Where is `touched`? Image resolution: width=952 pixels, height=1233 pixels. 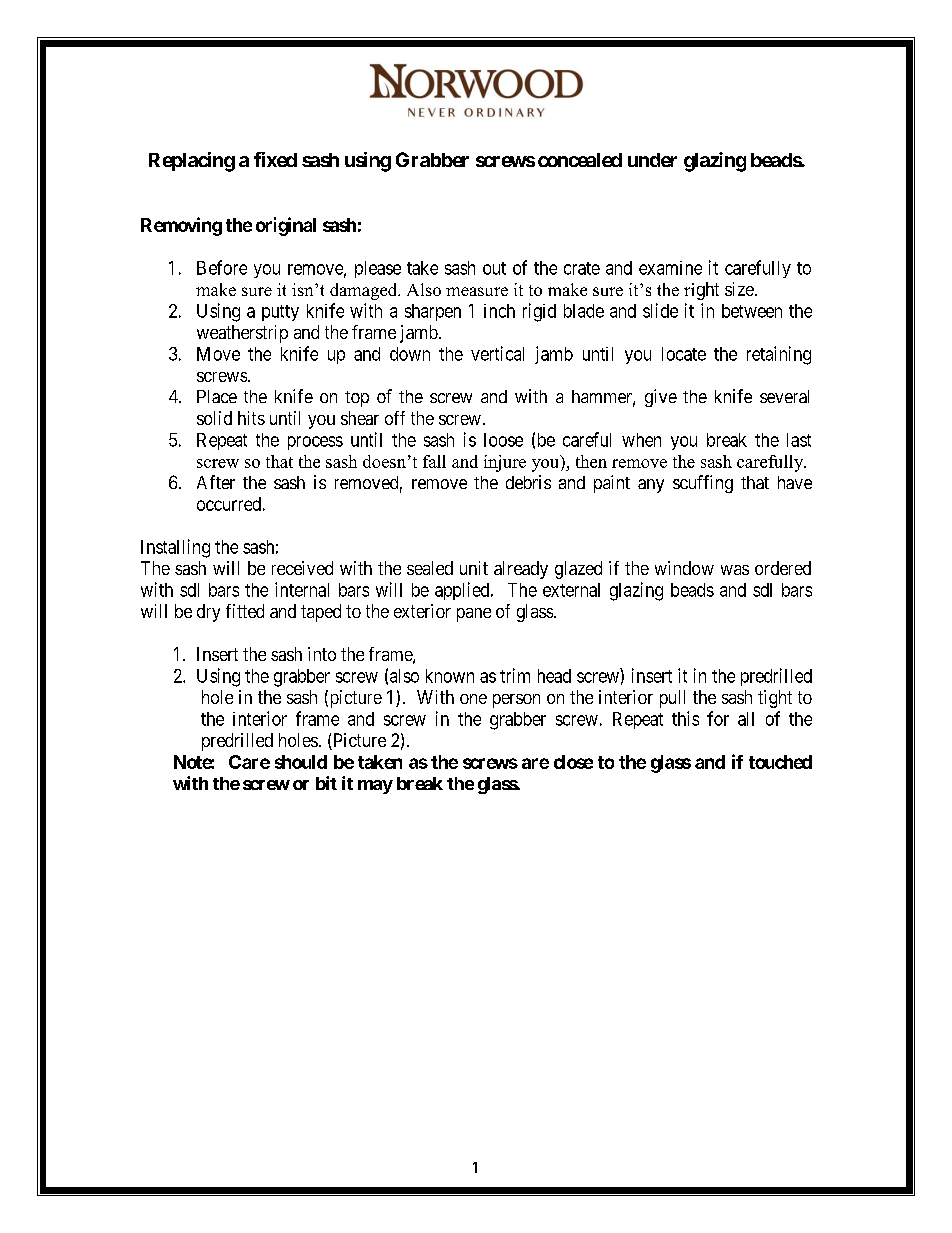
touched is located at coordinates (780, 762).
